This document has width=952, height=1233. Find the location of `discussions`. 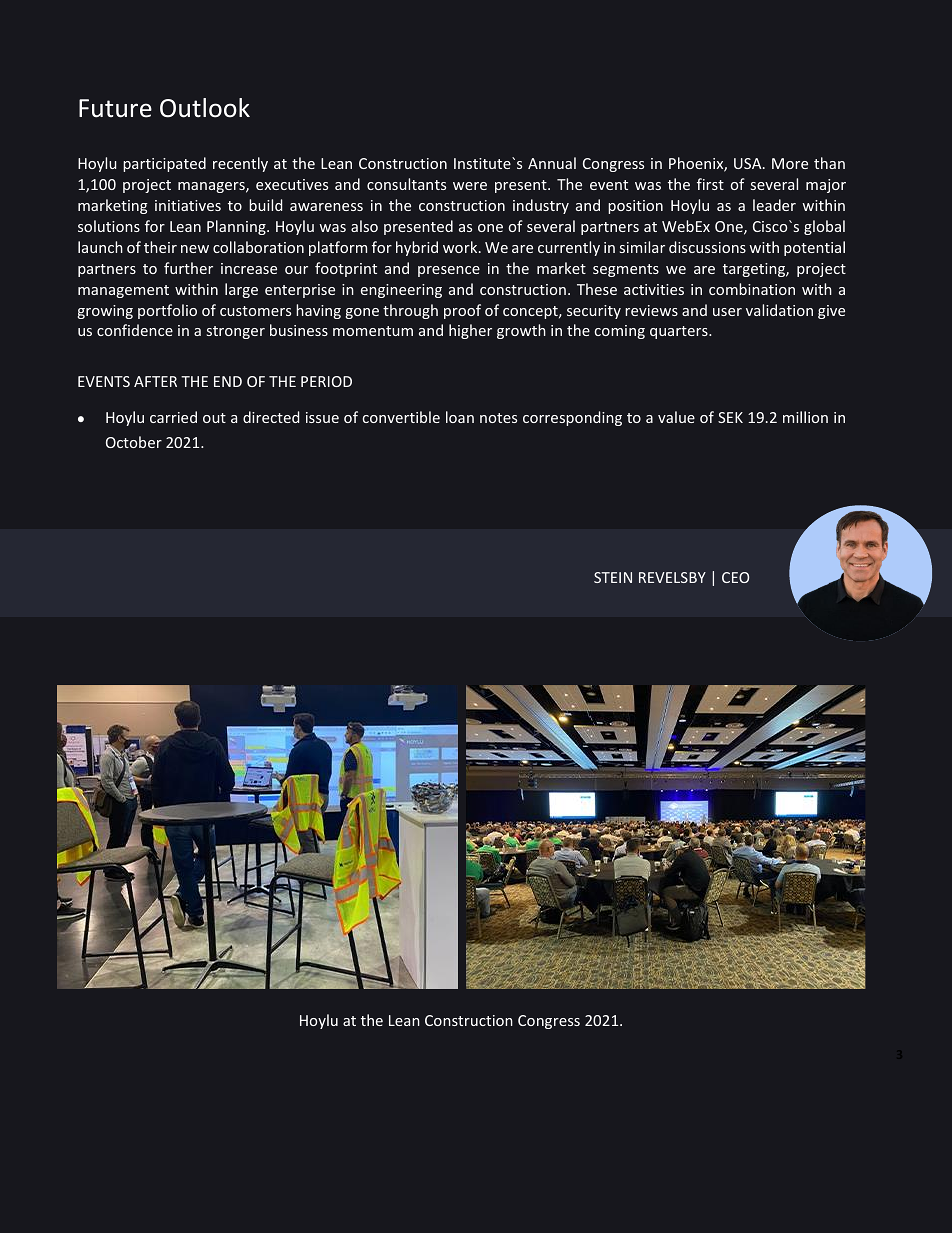

discussions is located at coordinates (707, 247).
